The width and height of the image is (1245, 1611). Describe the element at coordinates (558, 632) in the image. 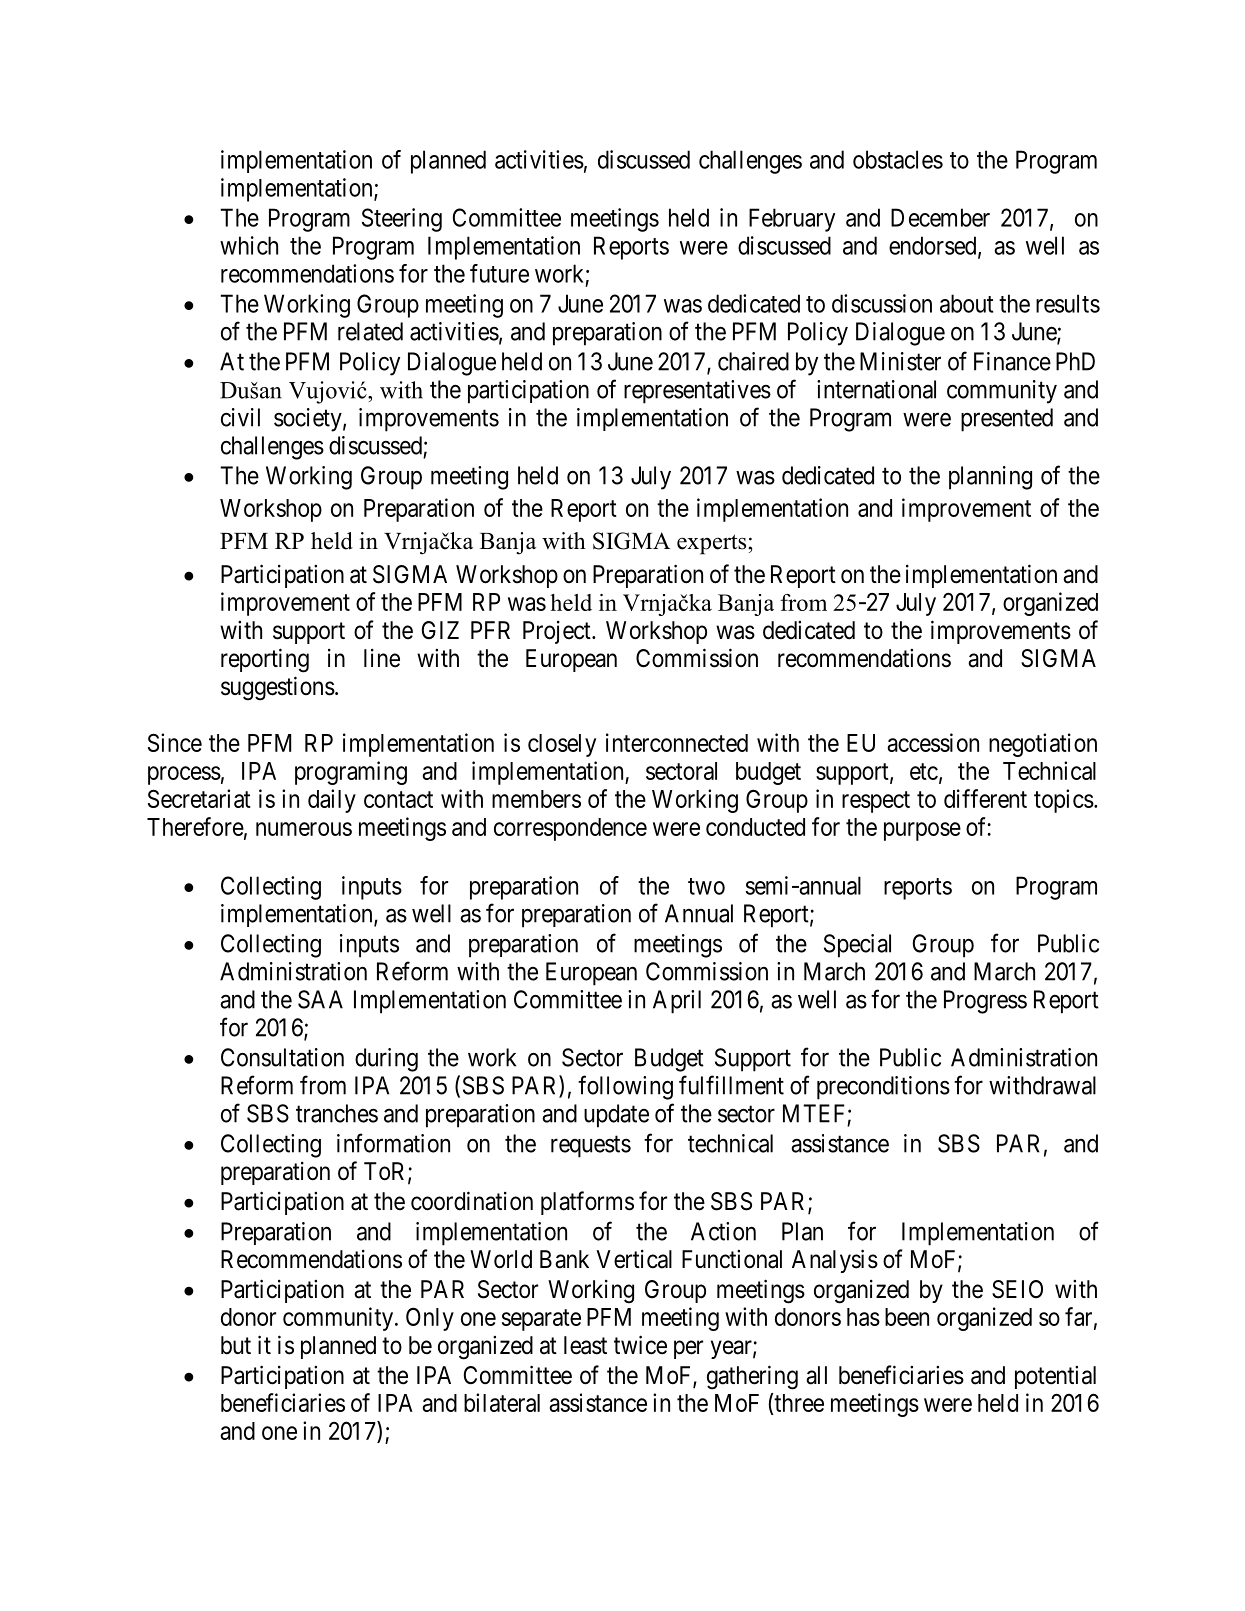

I see `Project` at that location.
